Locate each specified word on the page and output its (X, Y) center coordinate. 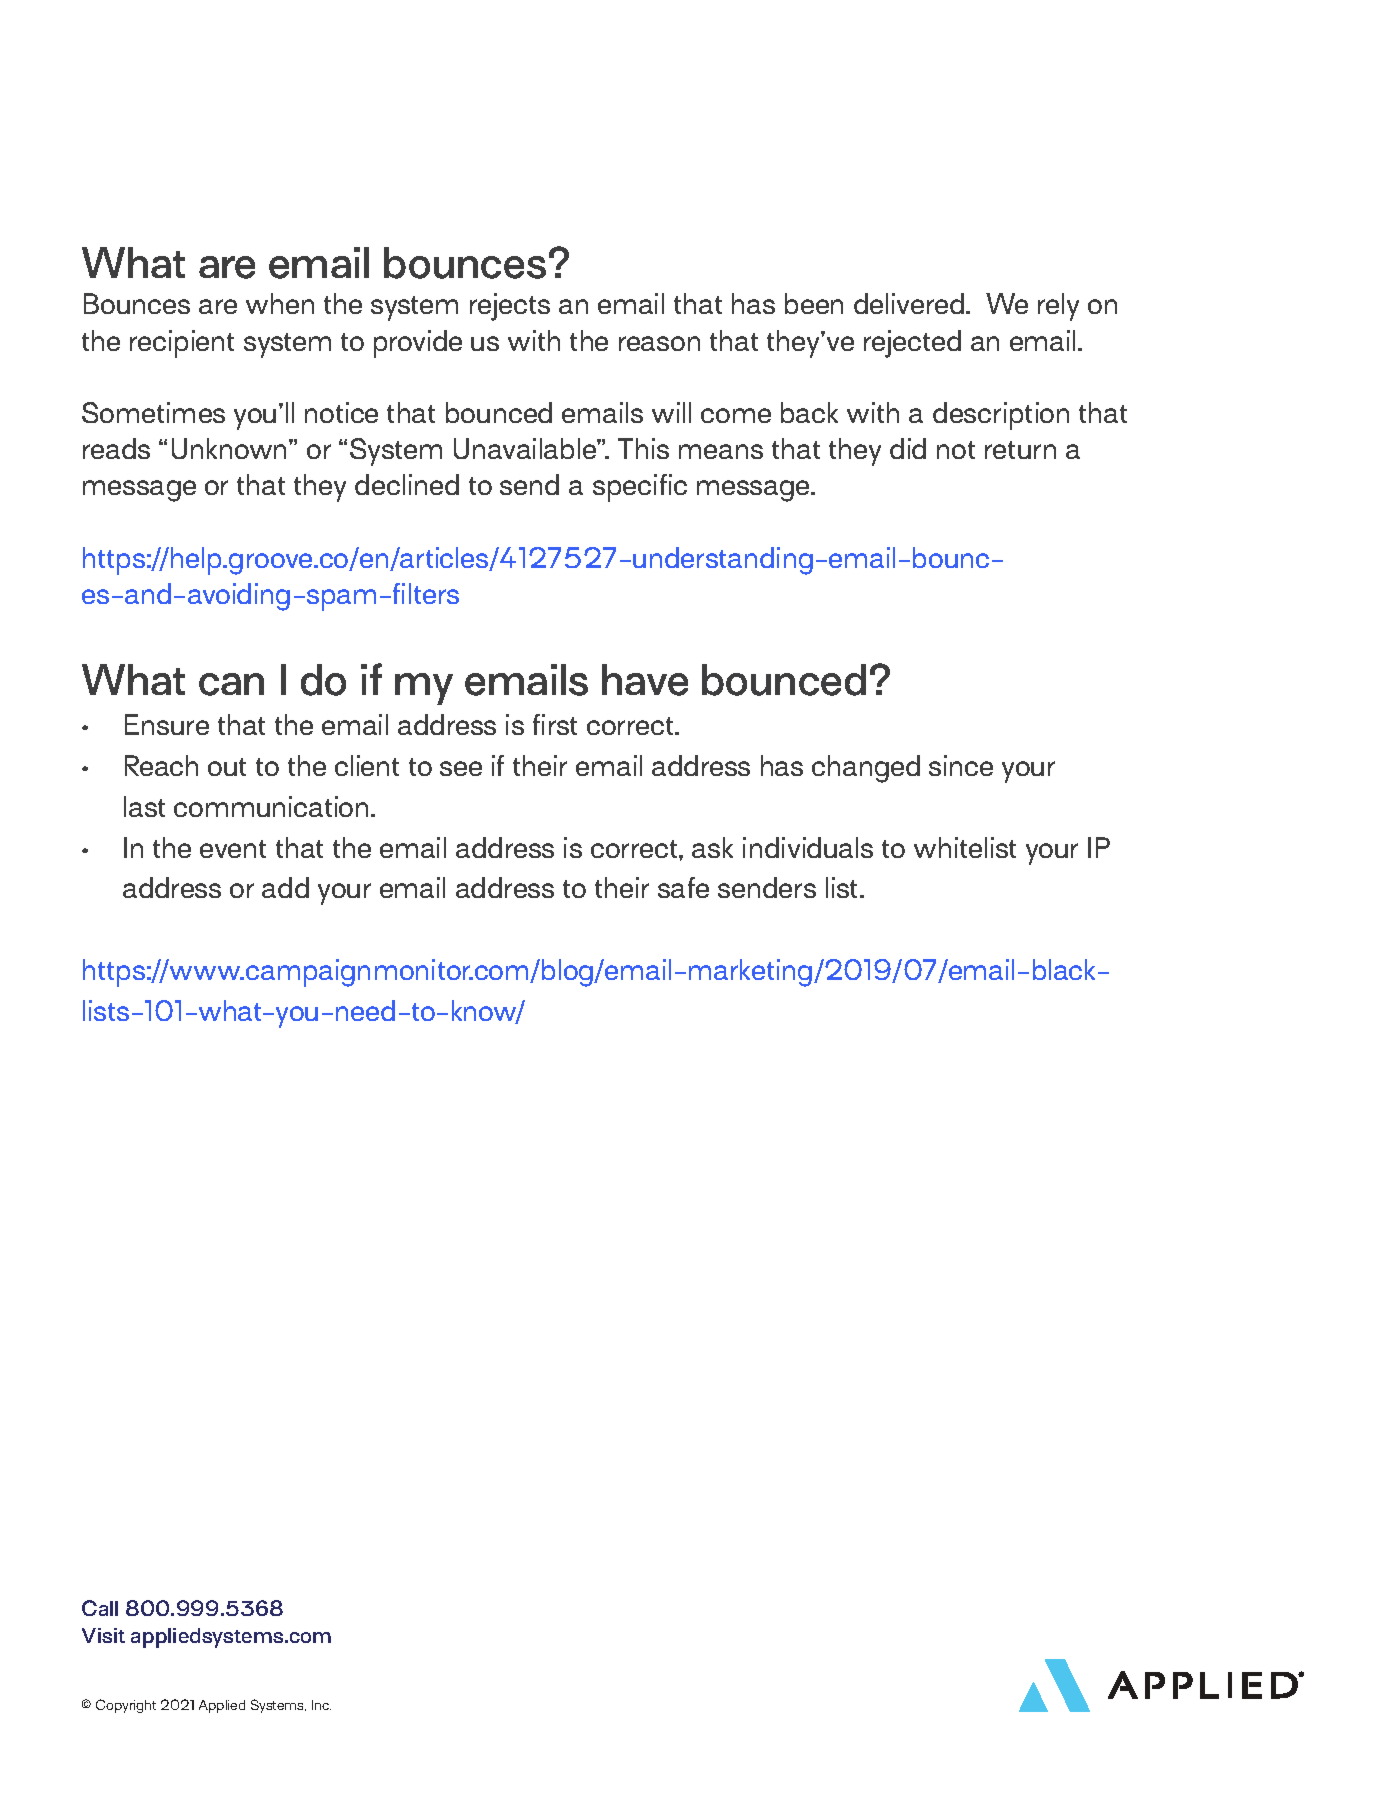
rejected (912, 344)
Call (100, 1608)
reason (659, 343)
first (555, 724)
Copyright (126, 1706)
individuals (808, 847)
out (227, 767)
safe (683, 887)
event (233, 849)
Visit (103, 1635)
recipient (182, 344)
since (961, 765)
